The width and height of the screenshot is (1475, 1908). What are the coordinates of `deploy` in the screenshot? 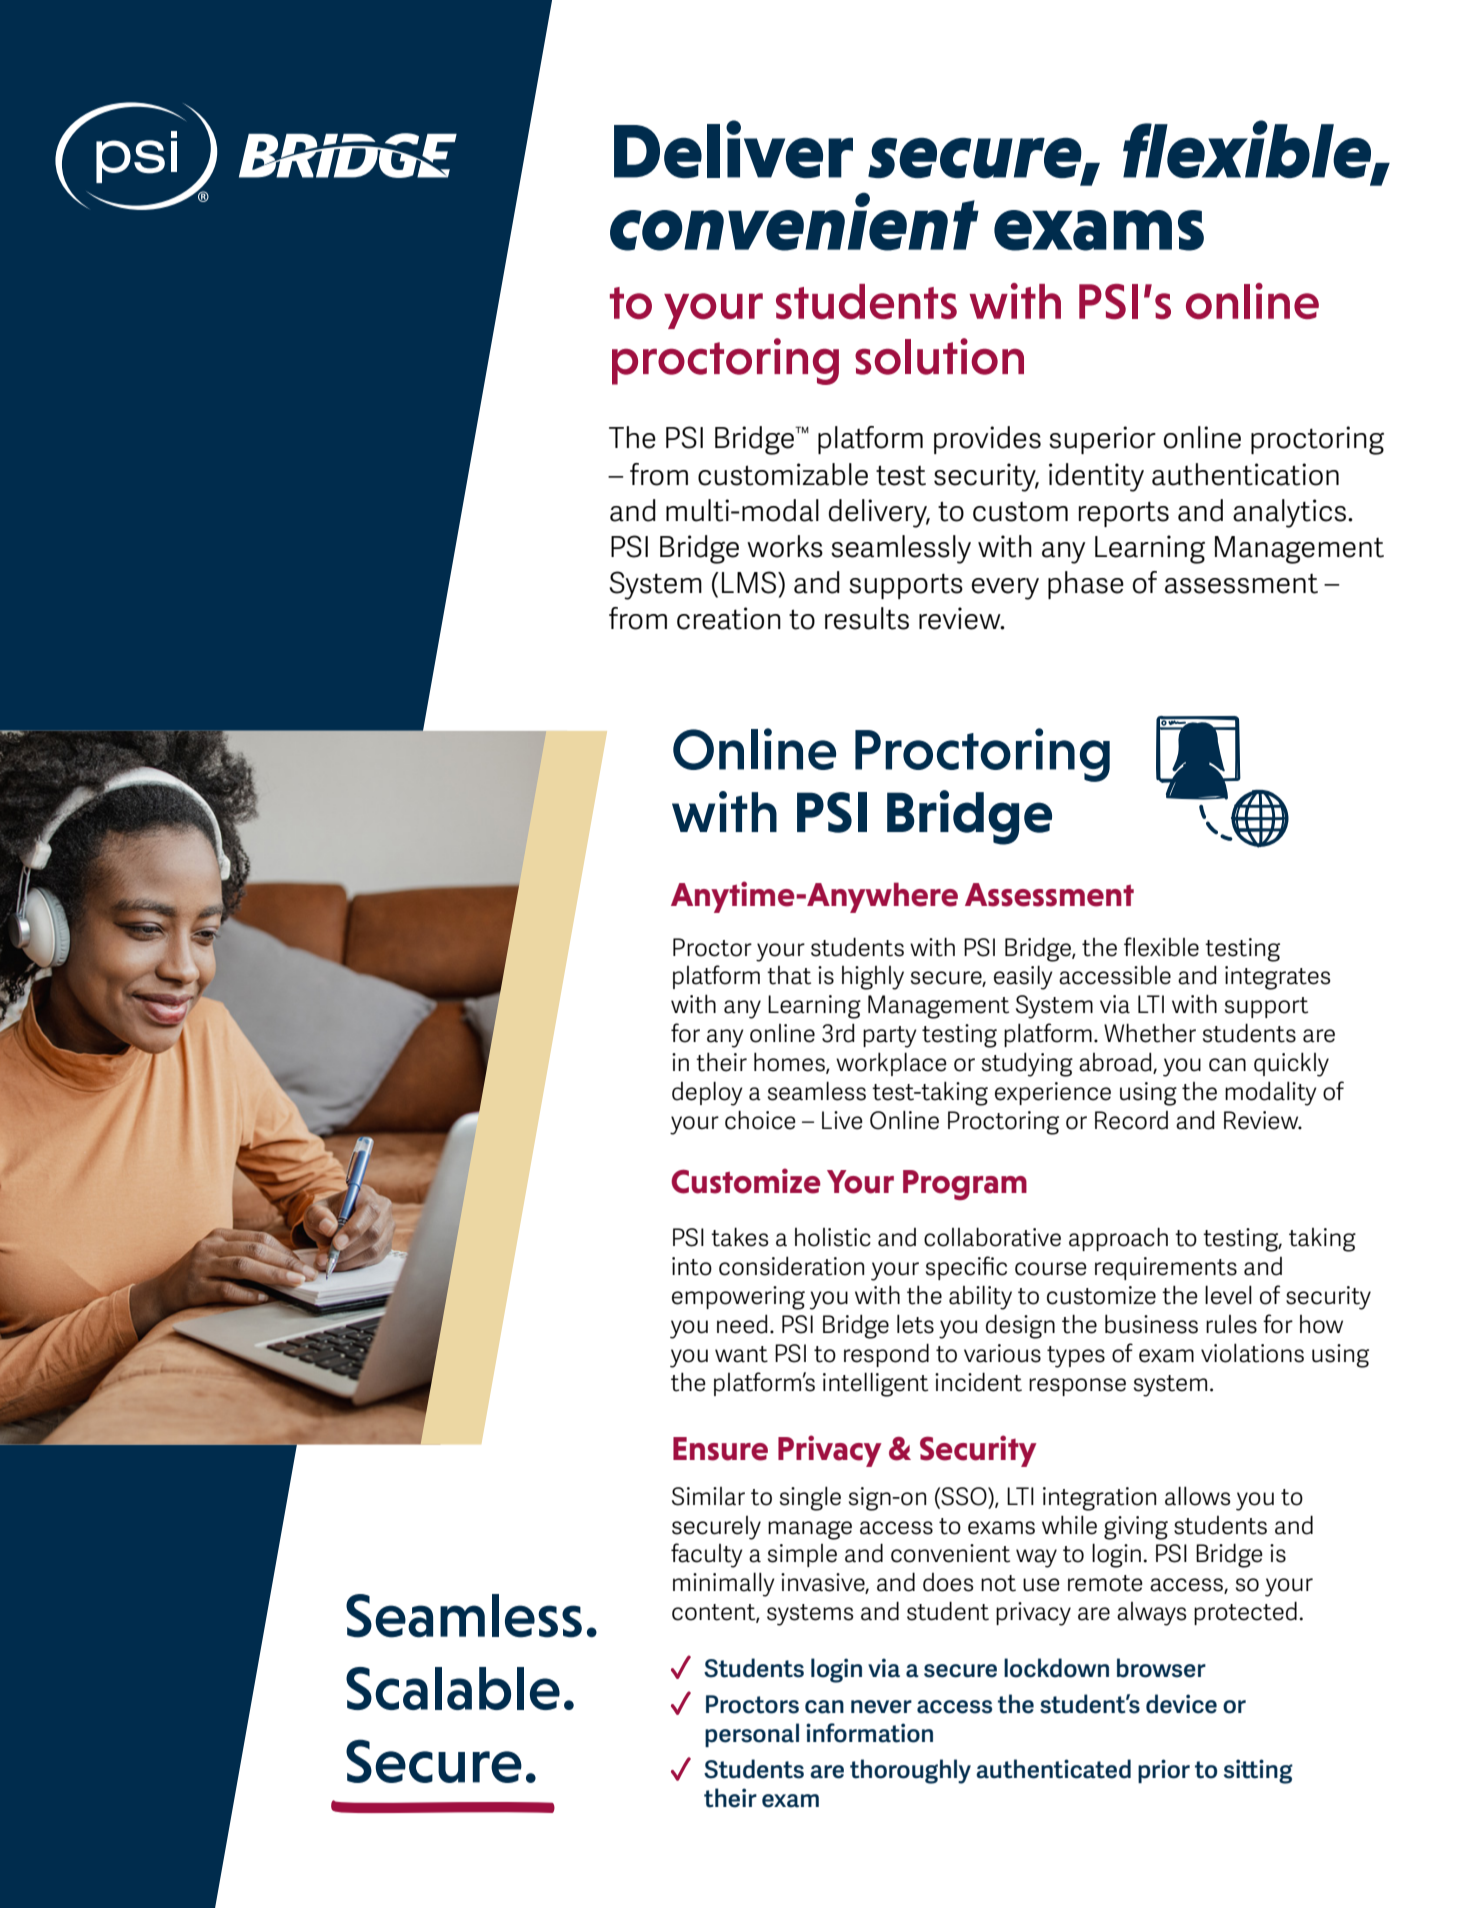 It's located at (707, 1093).
